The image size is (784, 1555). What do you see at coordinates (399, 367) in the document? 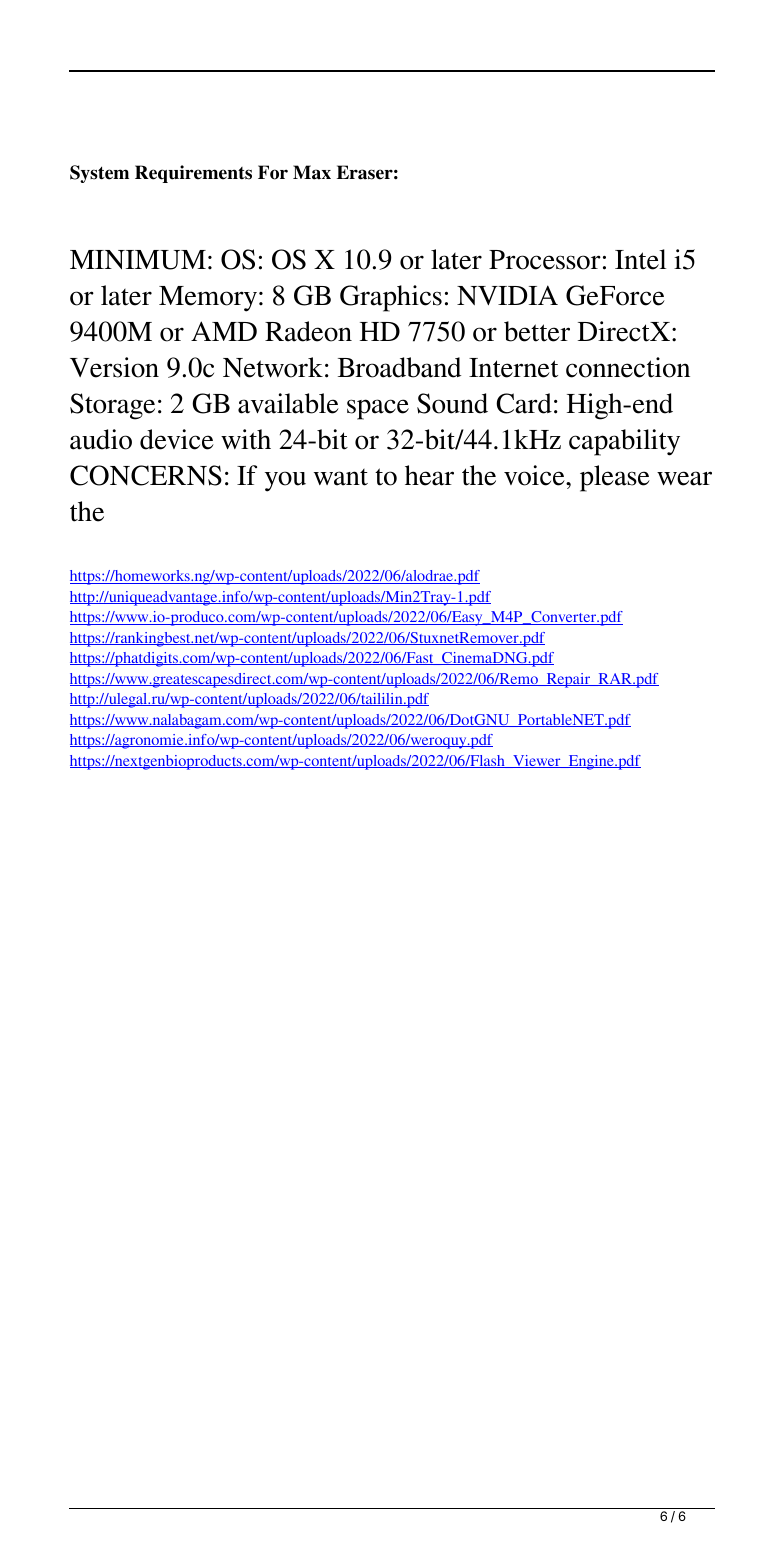
I see `Broadband` at bounding box center [399, 367].
